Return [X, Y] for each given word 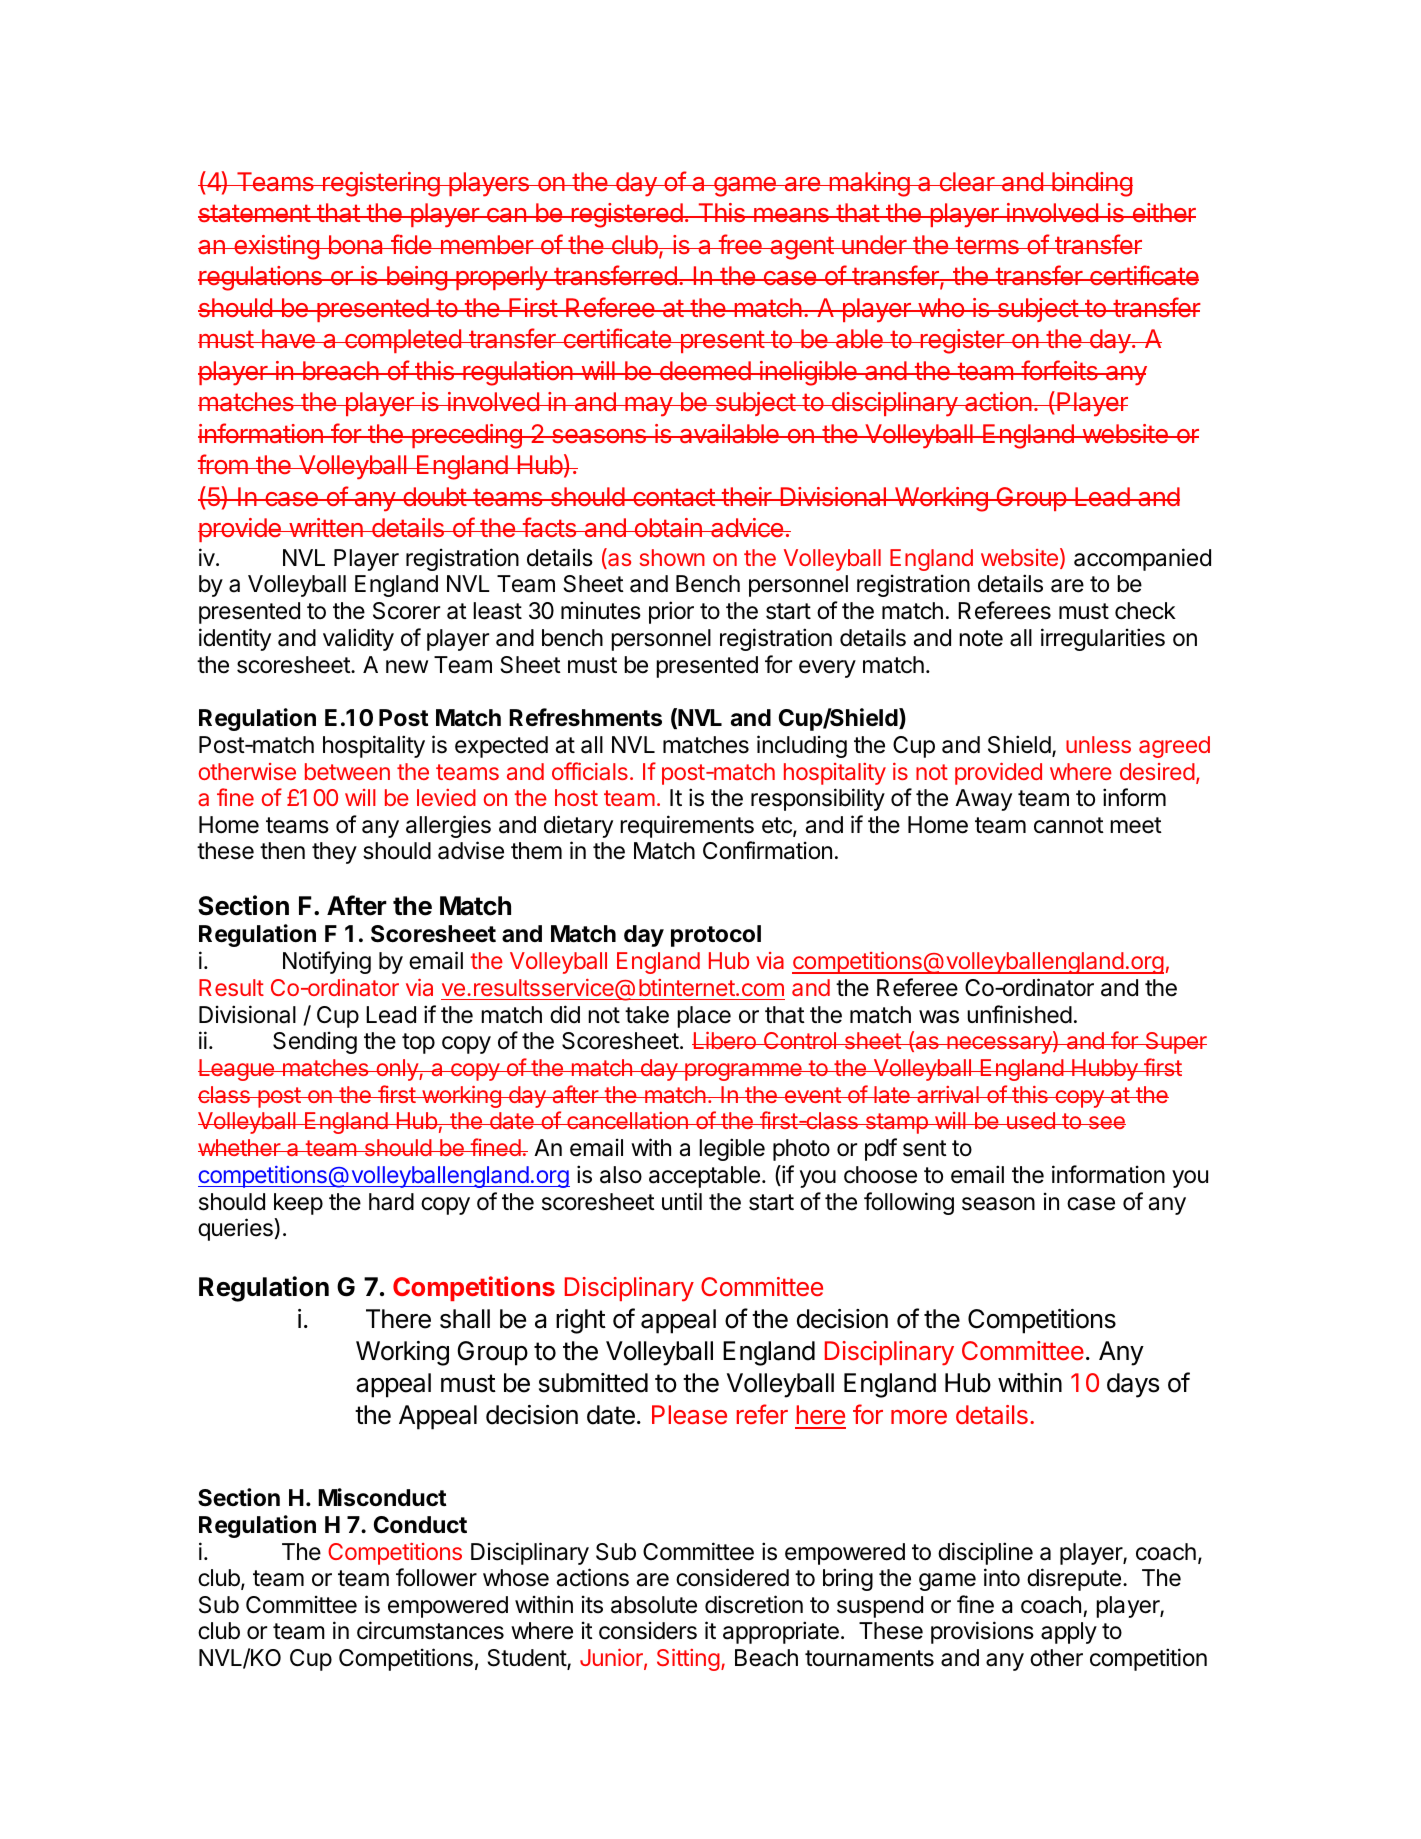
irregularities [1103, 639]
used [1030, 1120]
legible [732, 1149]
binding [1091, 184]
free [740, 244]
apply [1069, 1633]
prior [671, 612]
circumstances [430, 1630]
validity [358, 639]
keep [298, 1204]
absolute [654, 1605]
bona [356, 245]
